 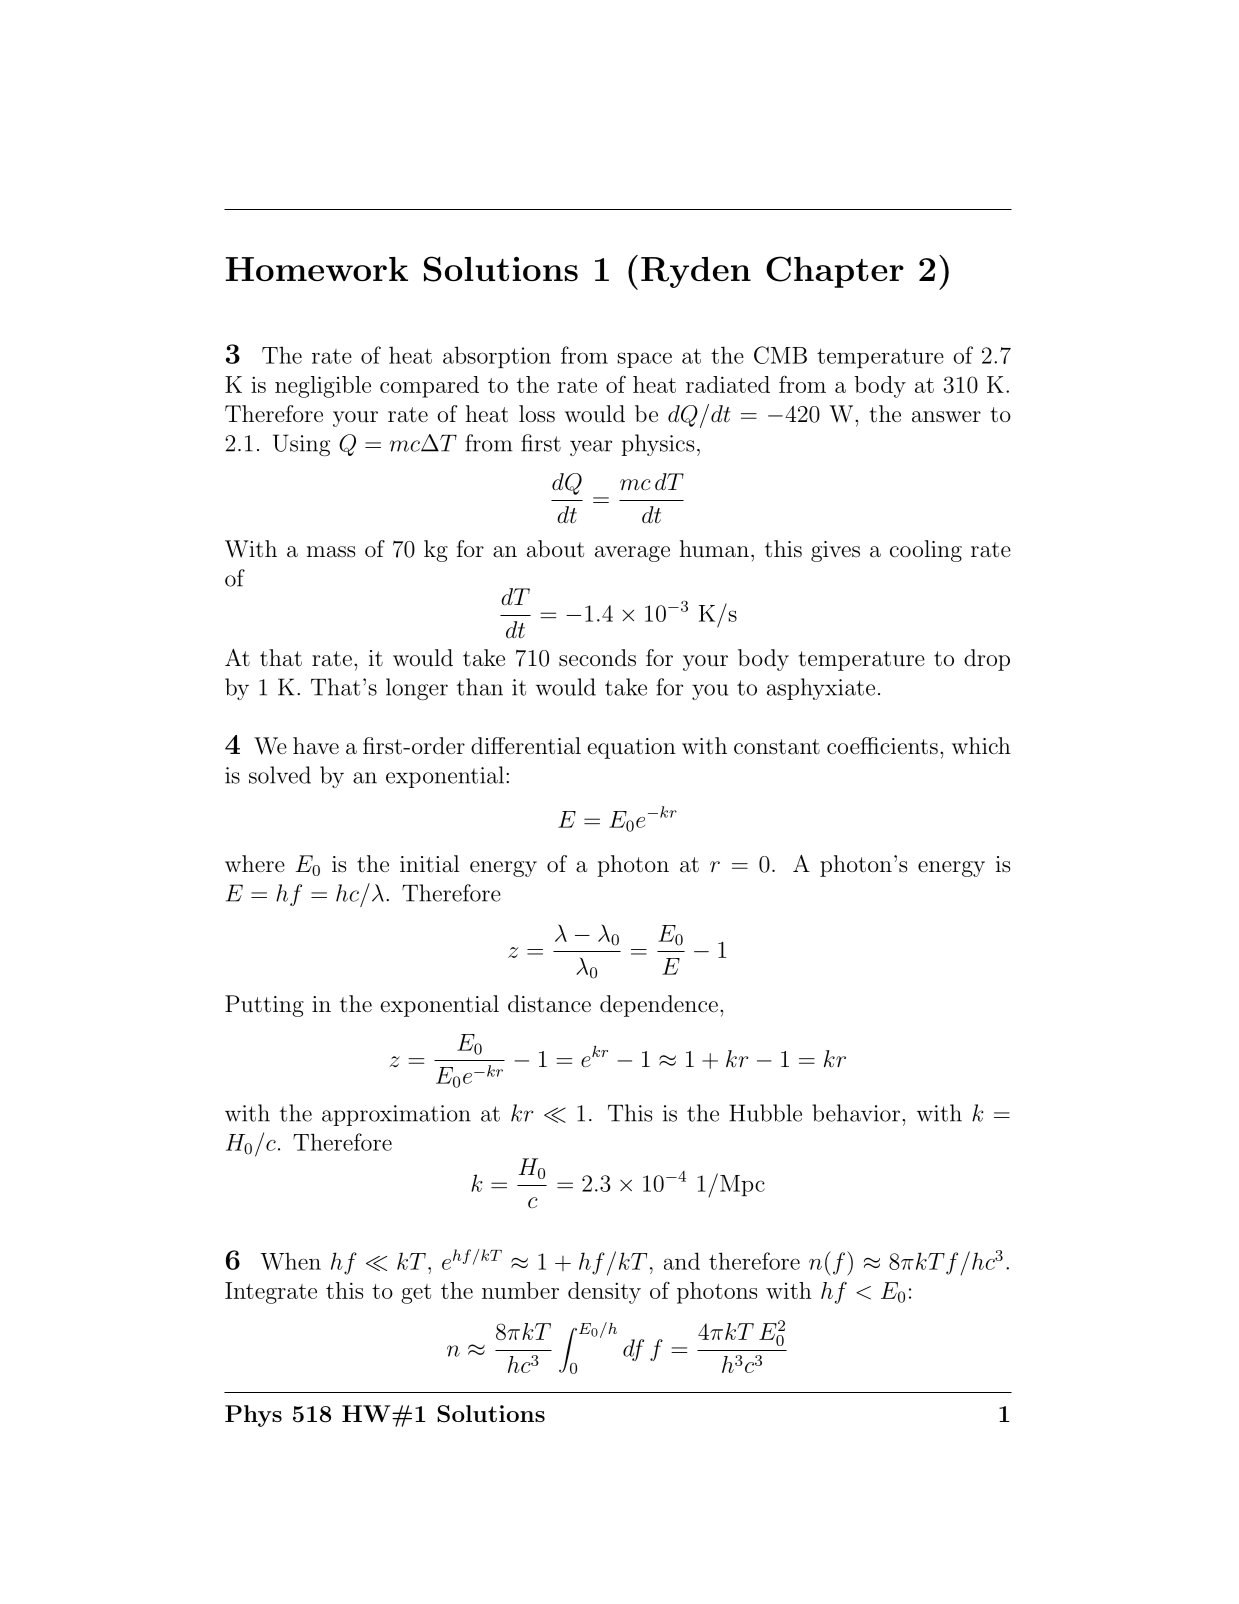 What do you see at coordinates (290, 1261) in the image?
I see `When` at bounding box center [290, 1261].
